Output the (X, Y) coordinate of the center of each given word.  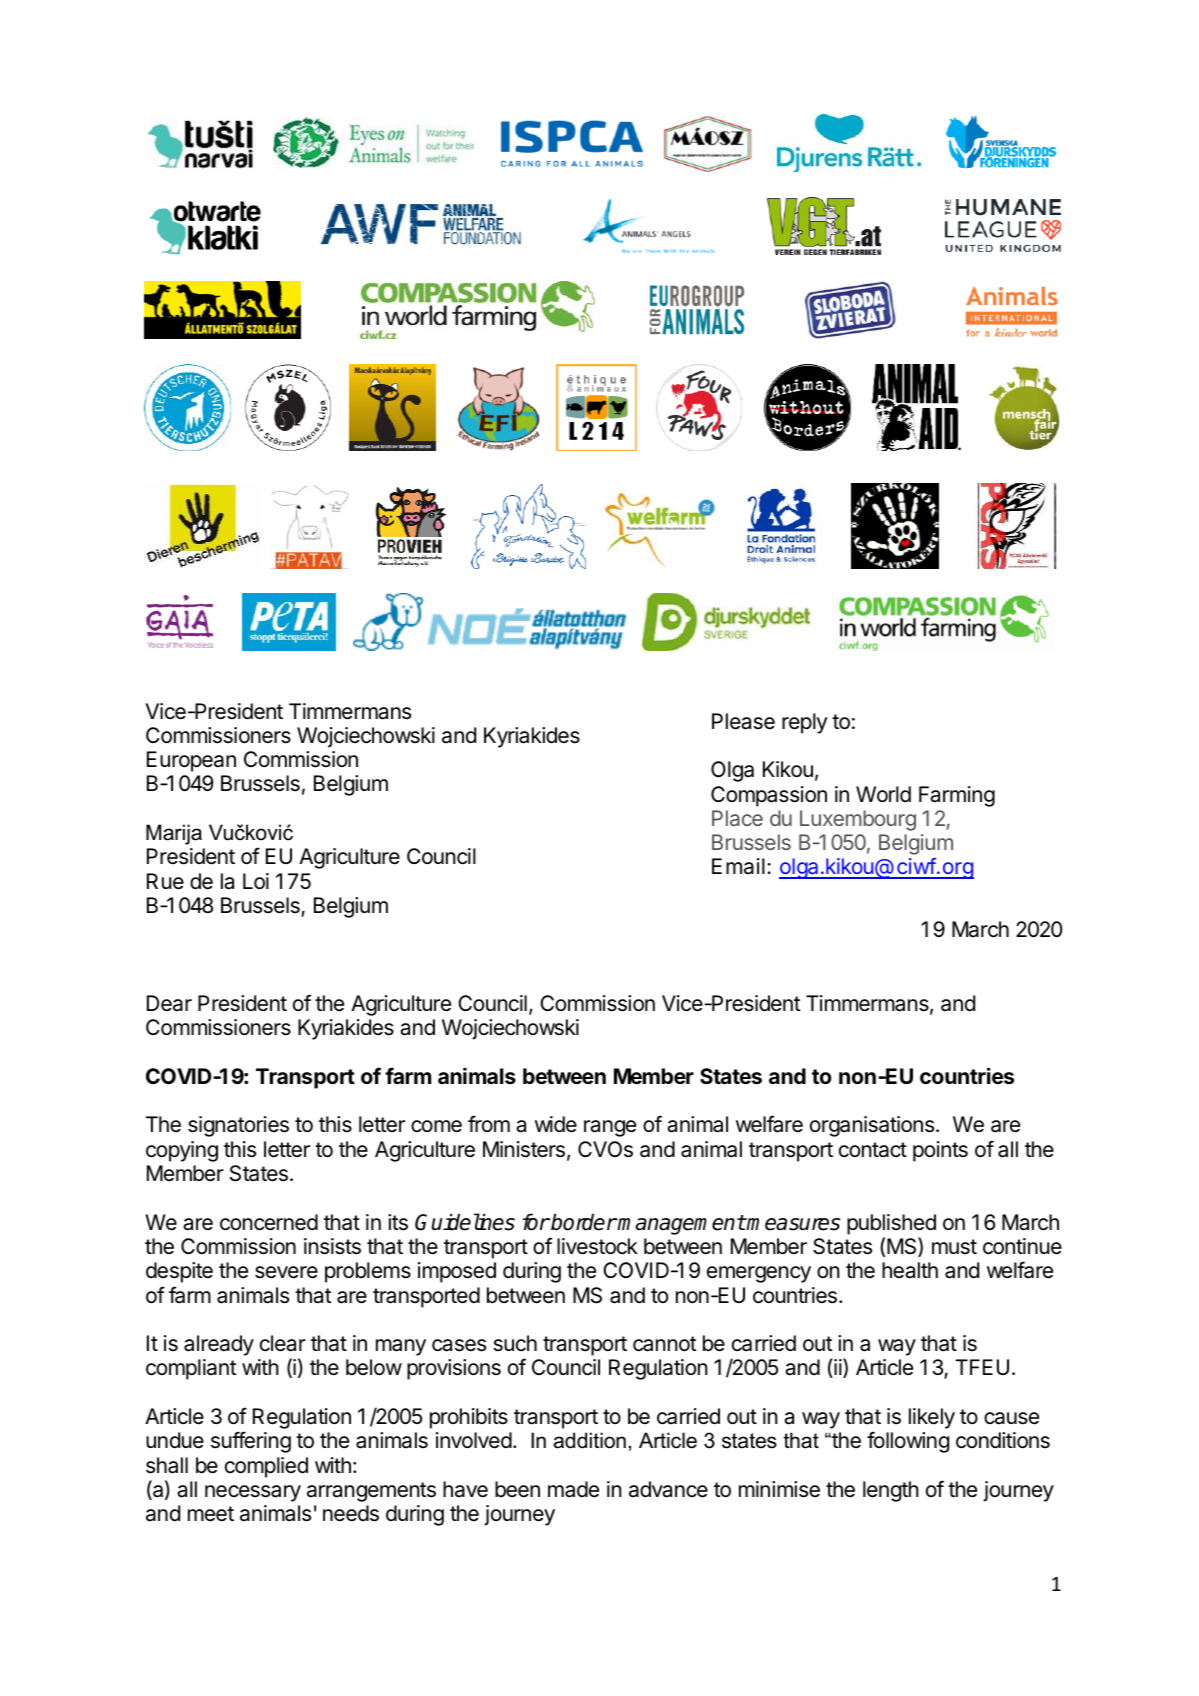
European (191, 761)
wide (556, 1124)
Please (743, 721)
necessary (253, 1493)
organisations (873, 1126)
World (883, 794)
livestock (597, 1246)
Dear (169, 1003)
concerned (269, 1222)
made (573, 1489)
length (891, 1491)
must (954, 1247)
